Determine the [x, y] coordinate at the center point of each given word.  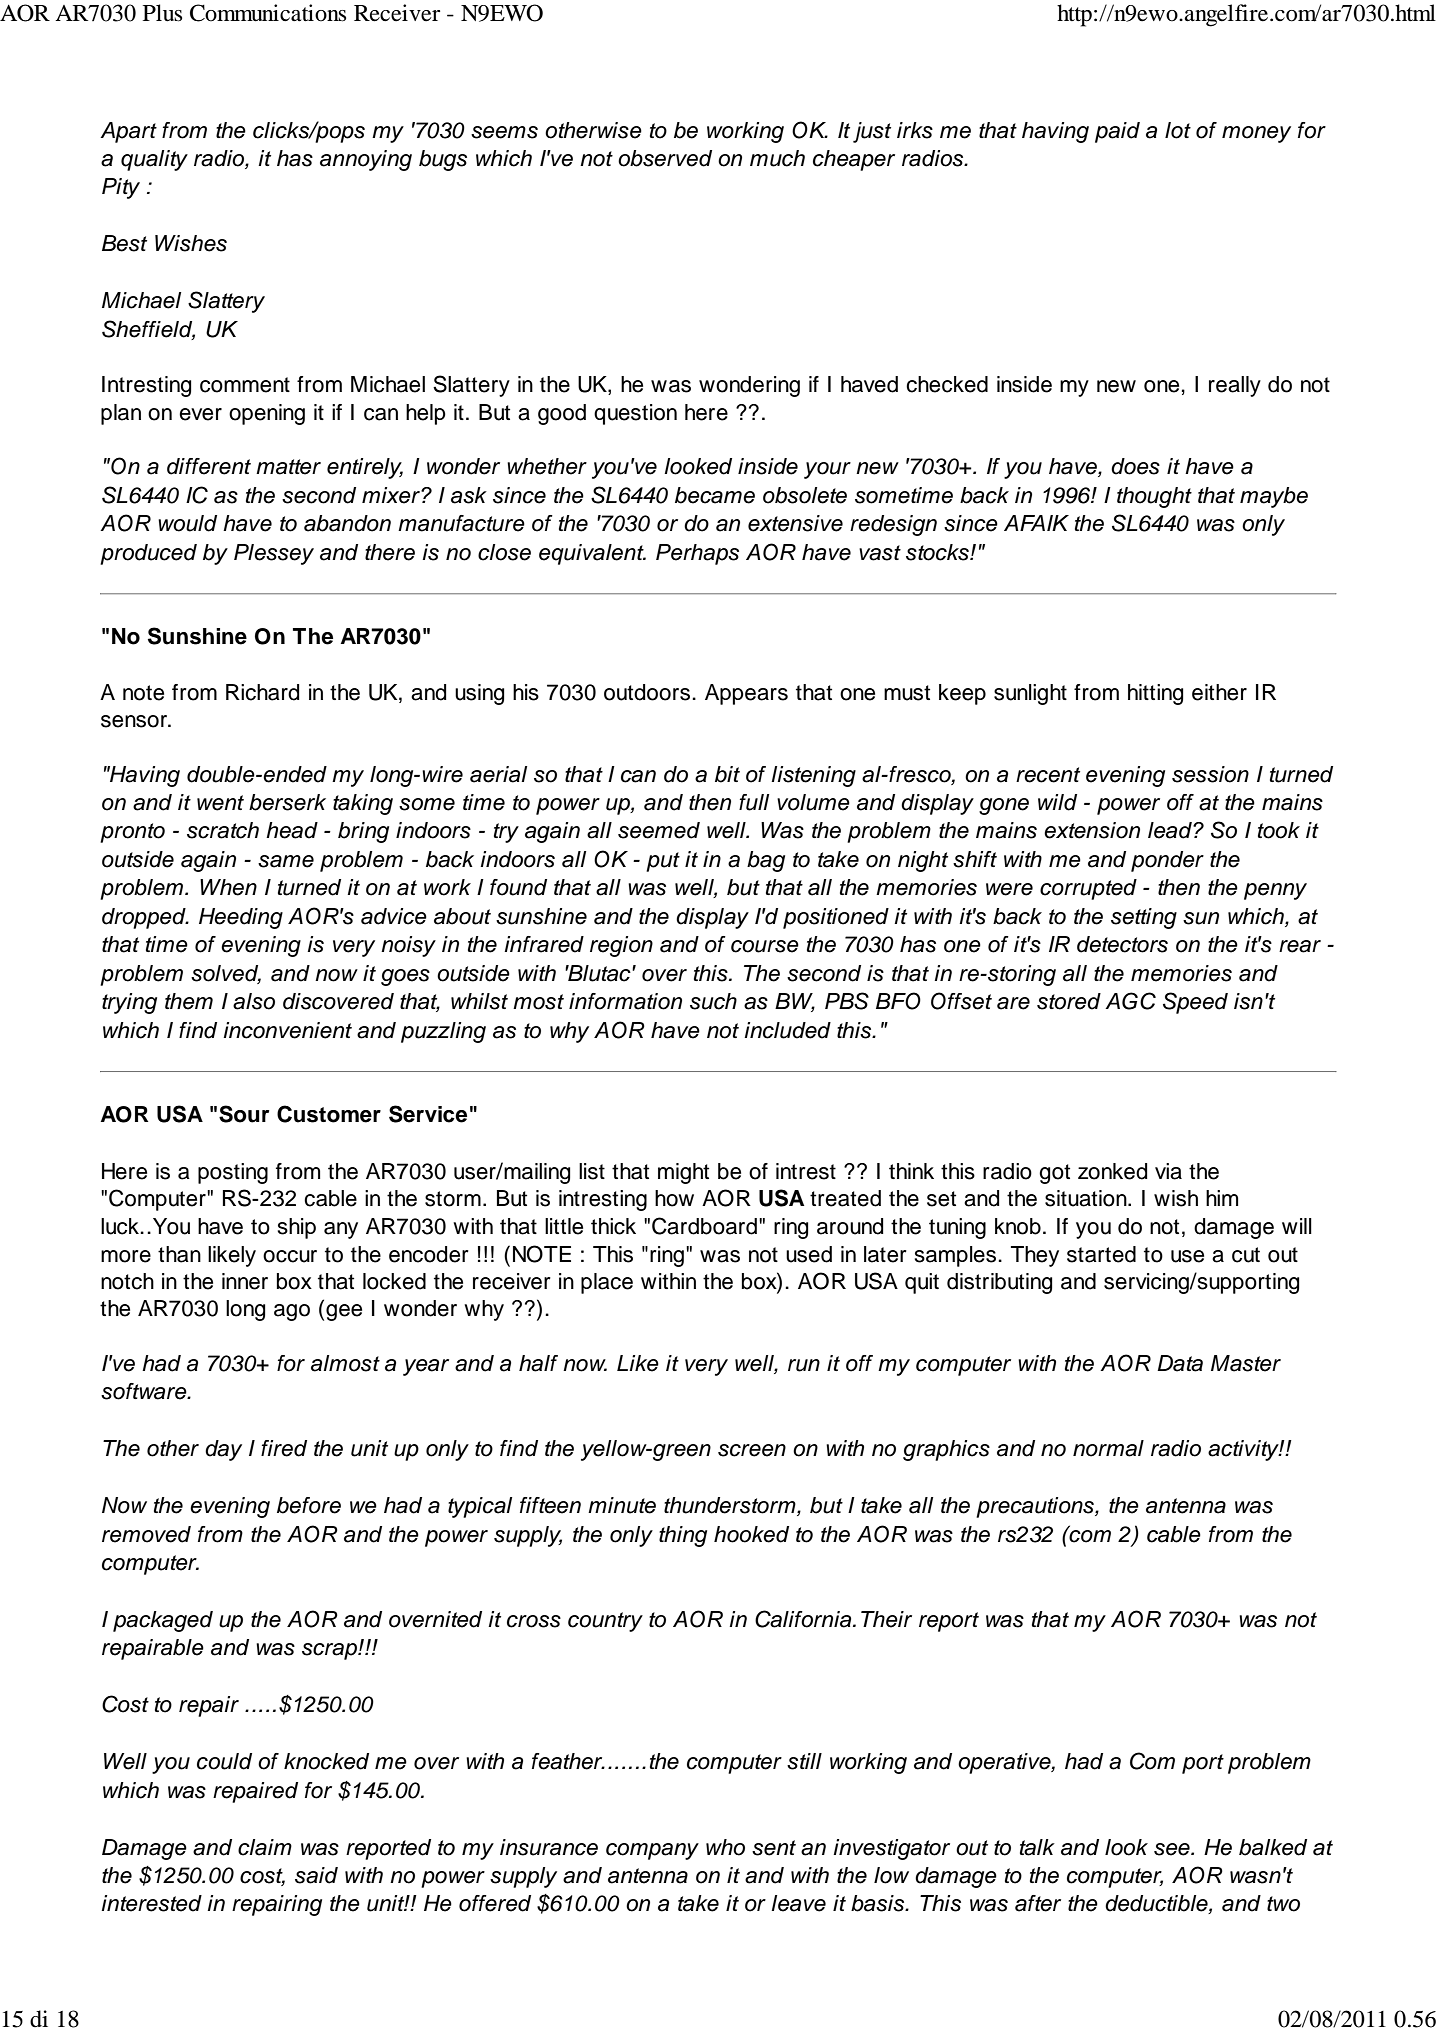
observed [665, 158]
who [725, 1847]
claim [265, 1847]
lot [1178, 130]
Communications [268, 13]
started [1101, 1254]
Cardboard [704, 1226]
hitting [1155, 694]
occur [290, 1256]
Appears [746, 694]
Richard [262, 692]
